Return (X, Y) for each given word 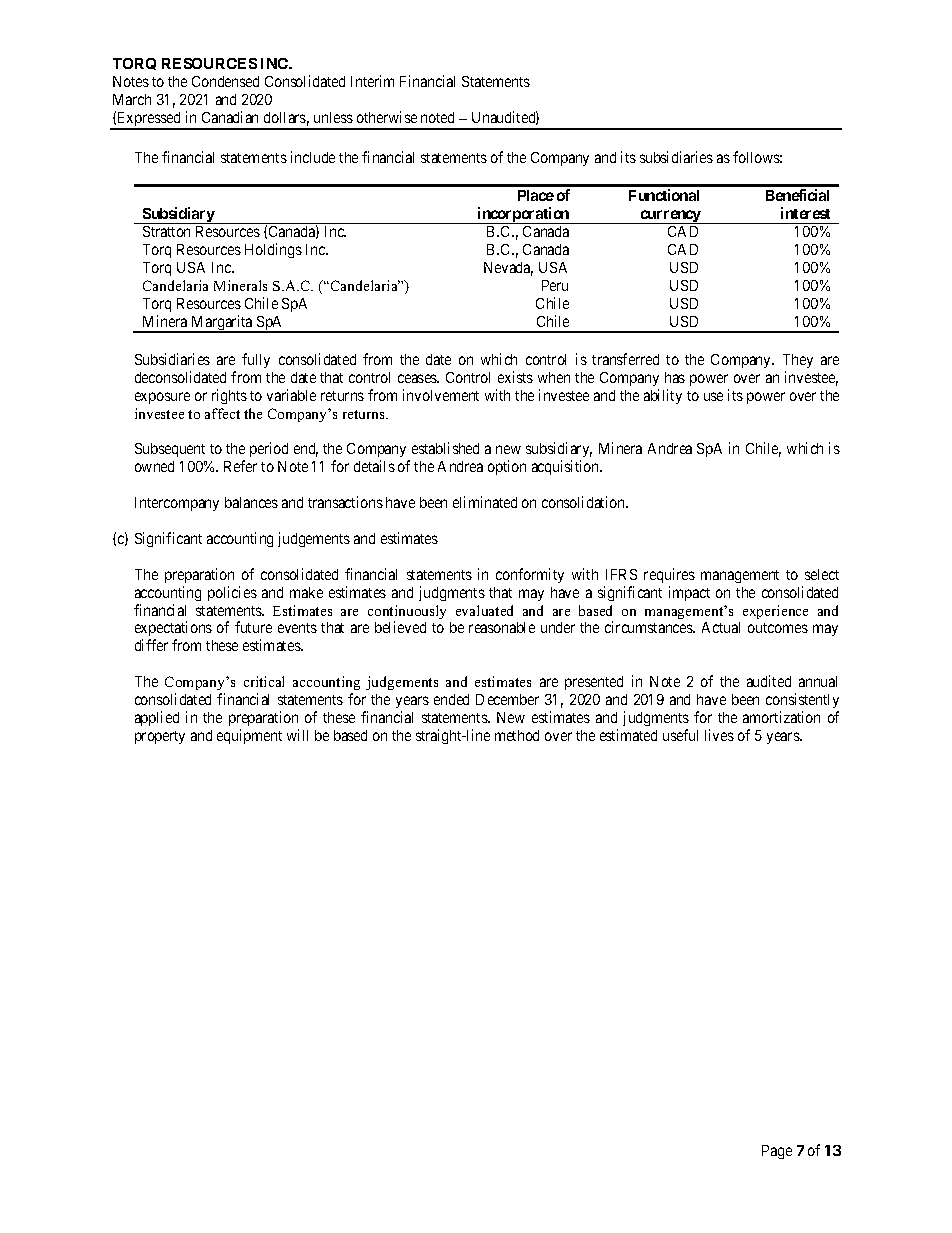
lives (719, 735)
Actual (721, 627)
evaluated (484, 610)
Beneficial (797, 195)
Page (777, 1152)
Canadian (230, 117)
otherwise (387, 117)
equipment (249, 736)
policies (232, 593)
